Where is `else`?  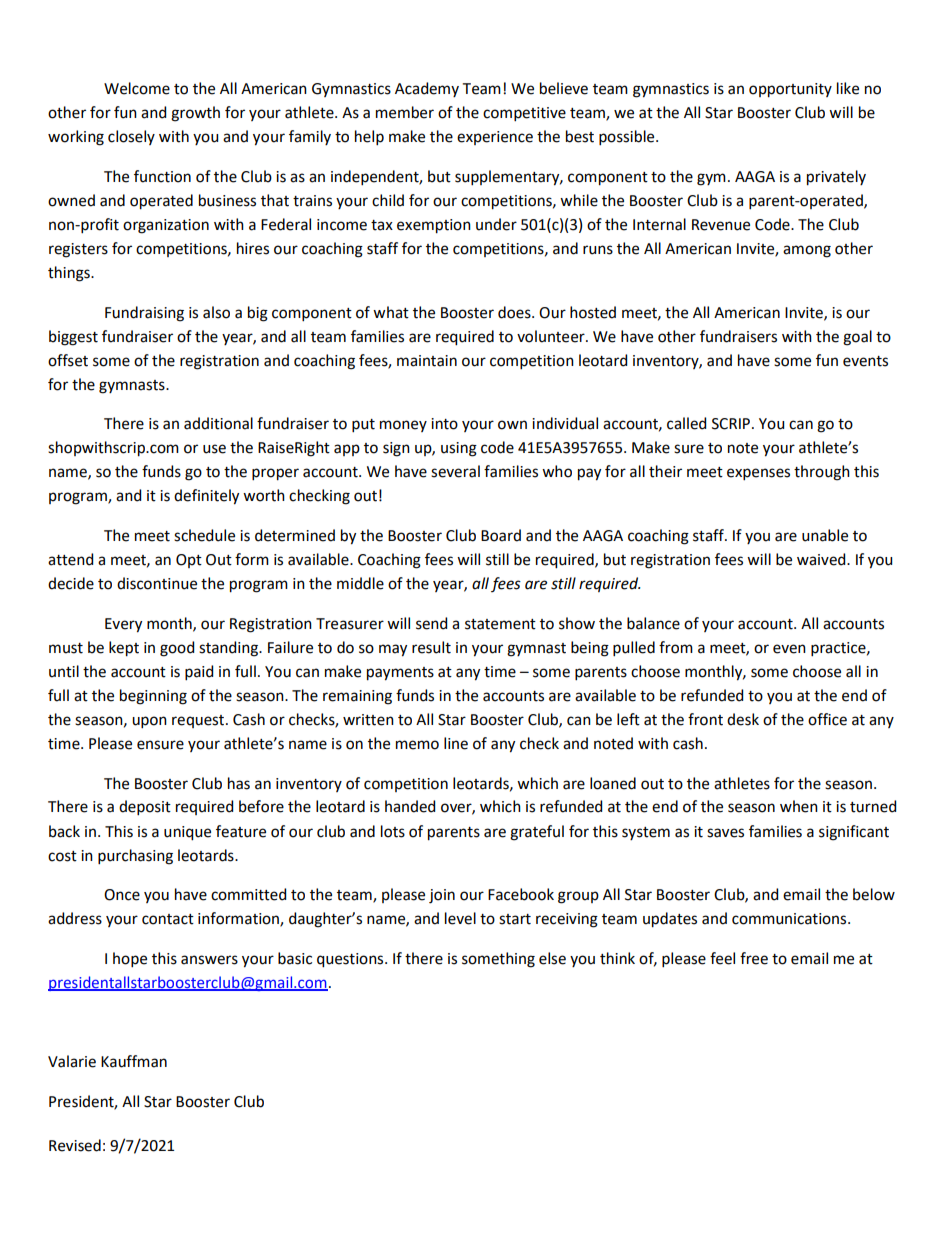
else is located at coordinates (552, 958).
